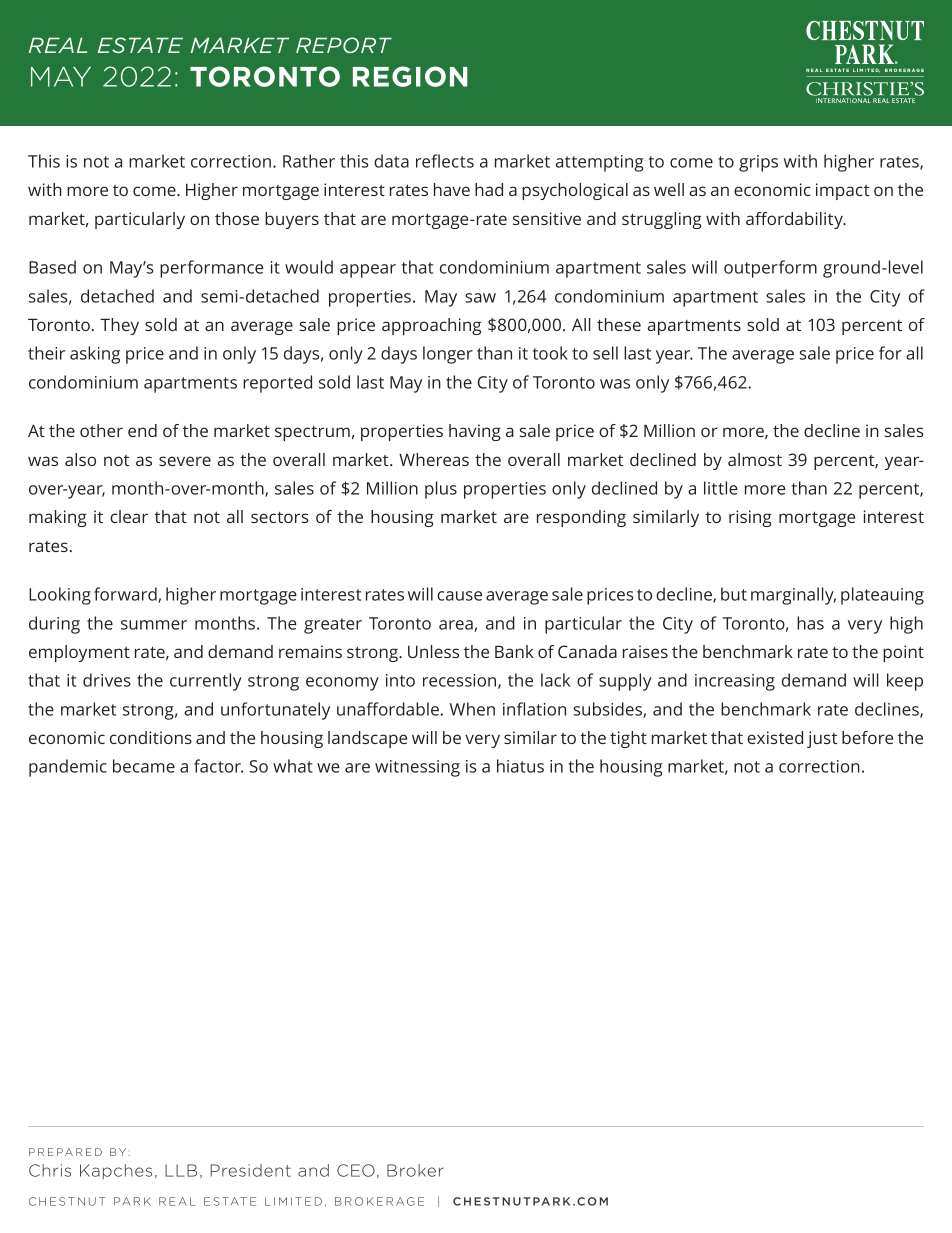  Describe the element at coordinates (410, 76) in the page. I see `REGION` at that location.
